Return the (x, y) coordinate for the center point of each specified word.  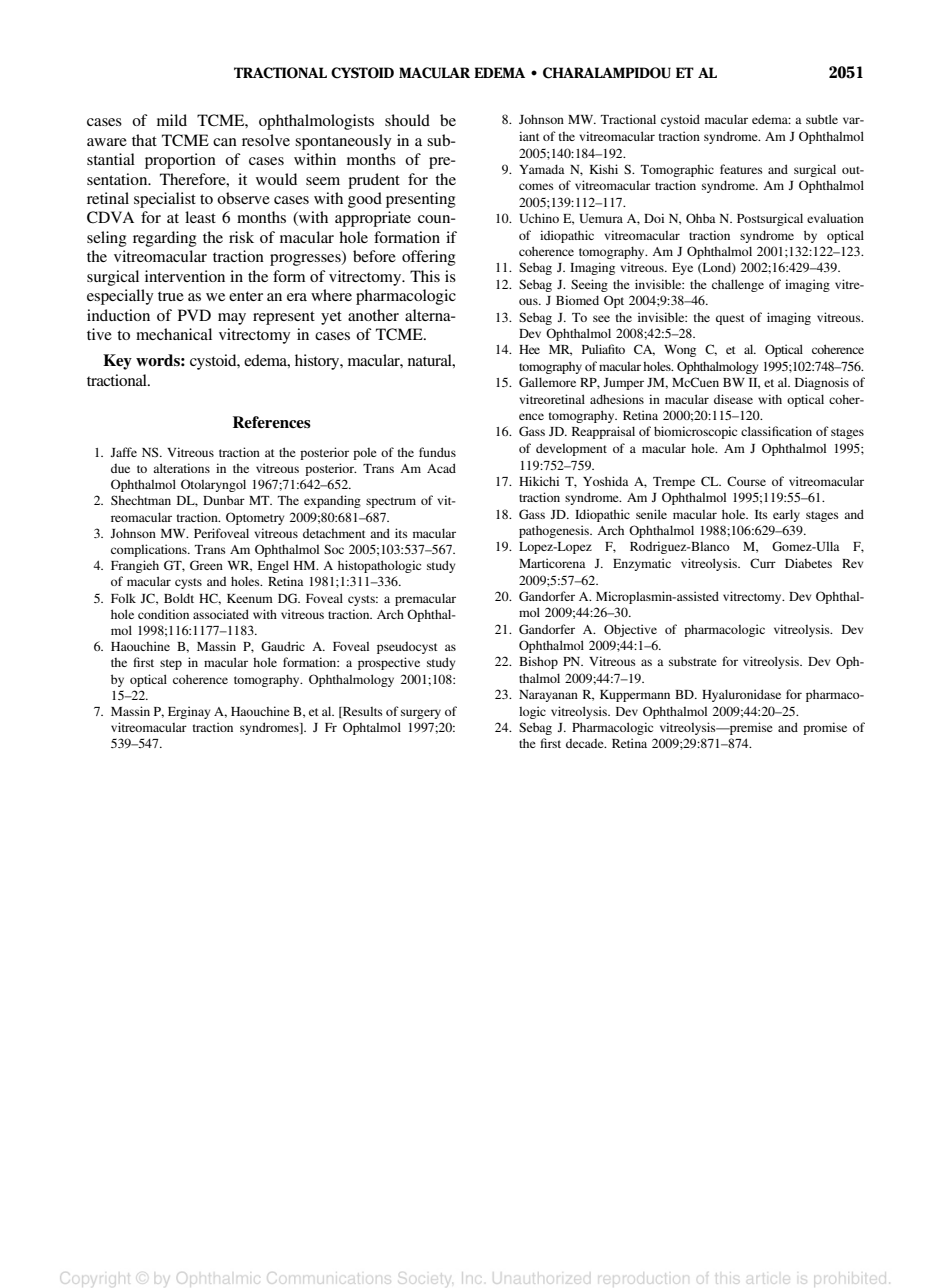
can (225, 142)
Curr (763, 563)
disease (733, 399)
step (171, 664)
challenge (738, 285)
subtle (822, 119)
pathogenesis (555, 531)
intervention (185, 276)
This (425, 276)
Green (206, 565)
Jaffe (123, 452)
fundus (437, 452)
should (407, 120)
